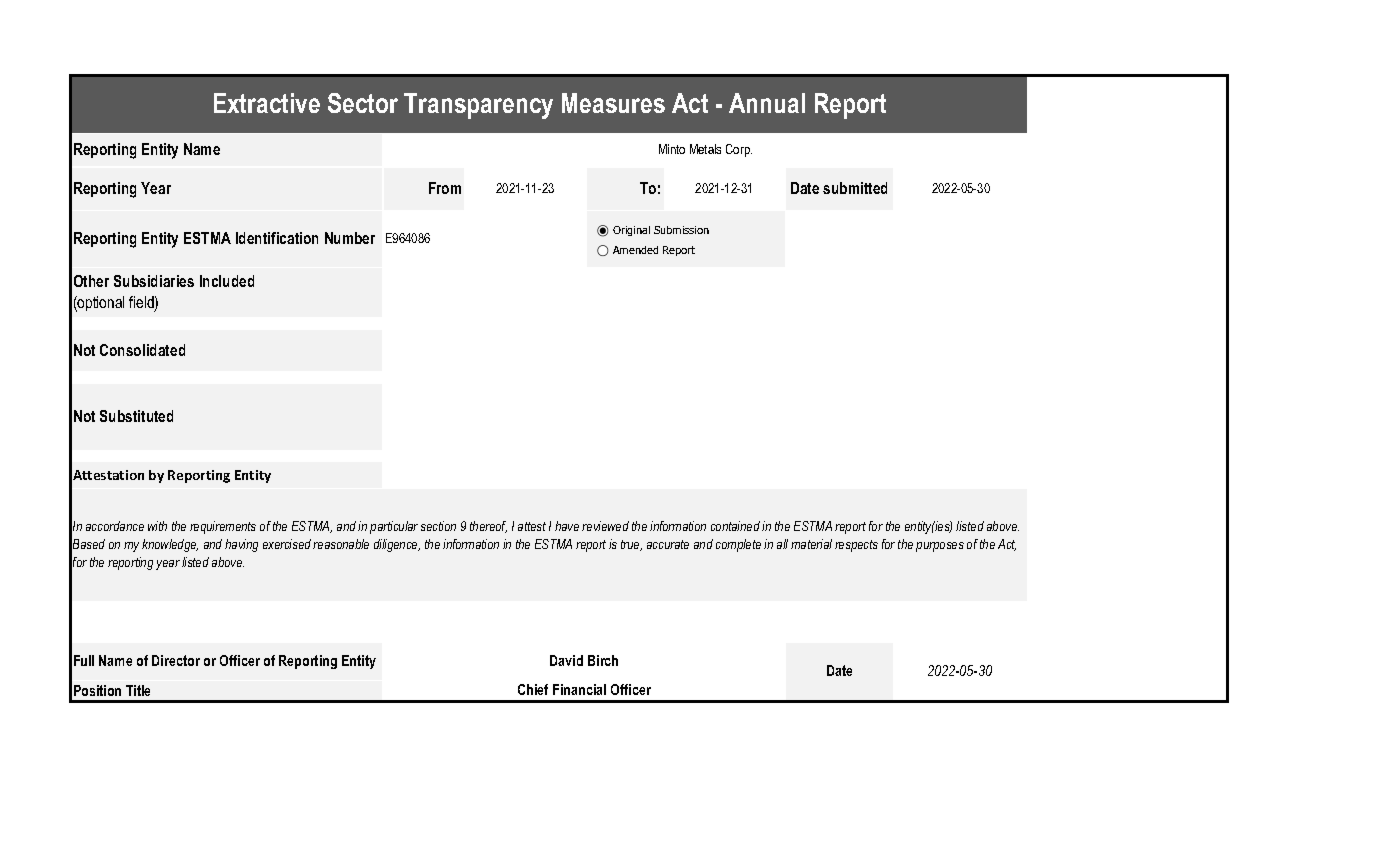 This document has height=850, width=1400. I want to click on Amended, so click(635, 250).
